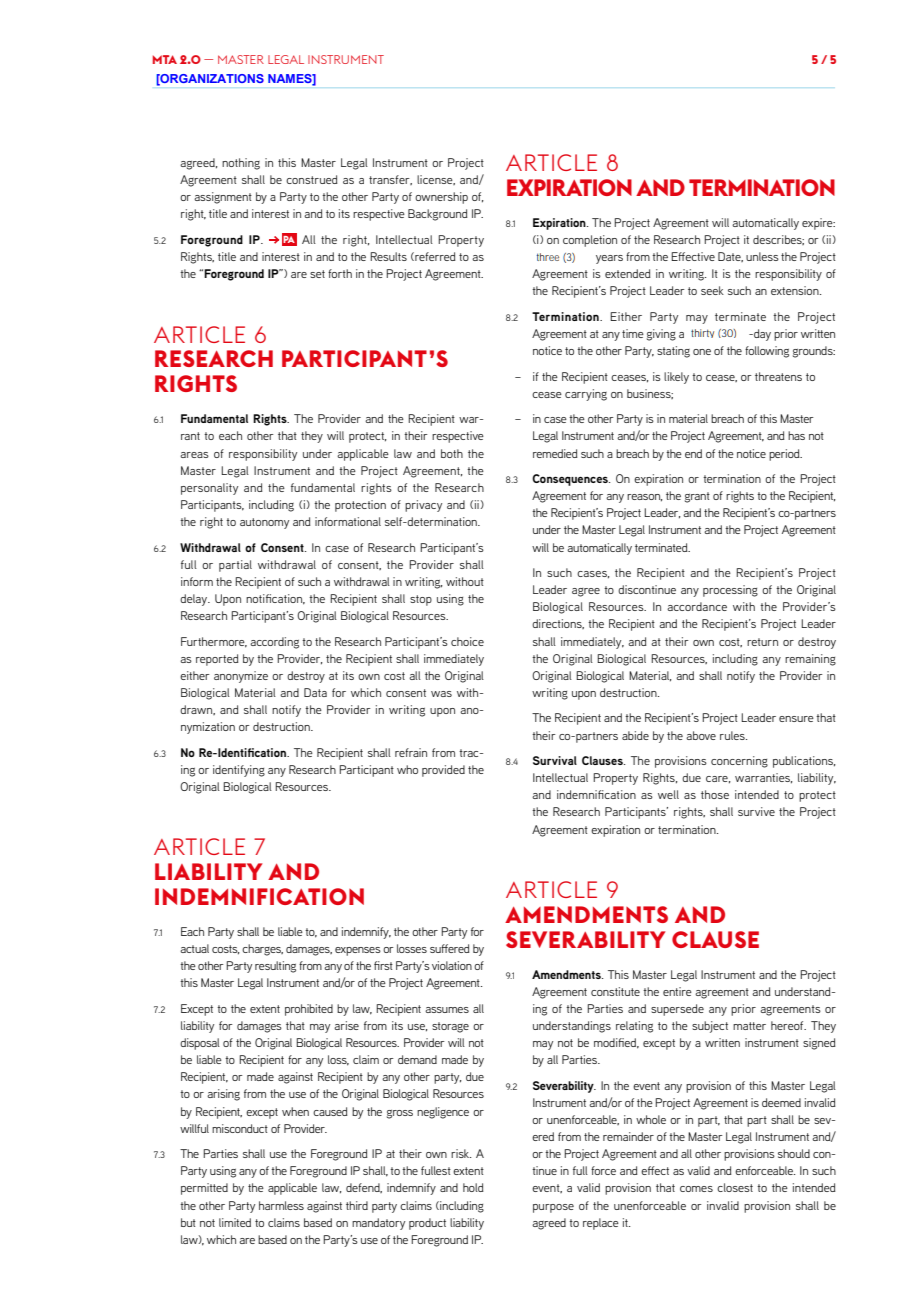  What do you see at coordinates (818, 224) in the document?
I see `expire` at bounding box center [818, 224].
